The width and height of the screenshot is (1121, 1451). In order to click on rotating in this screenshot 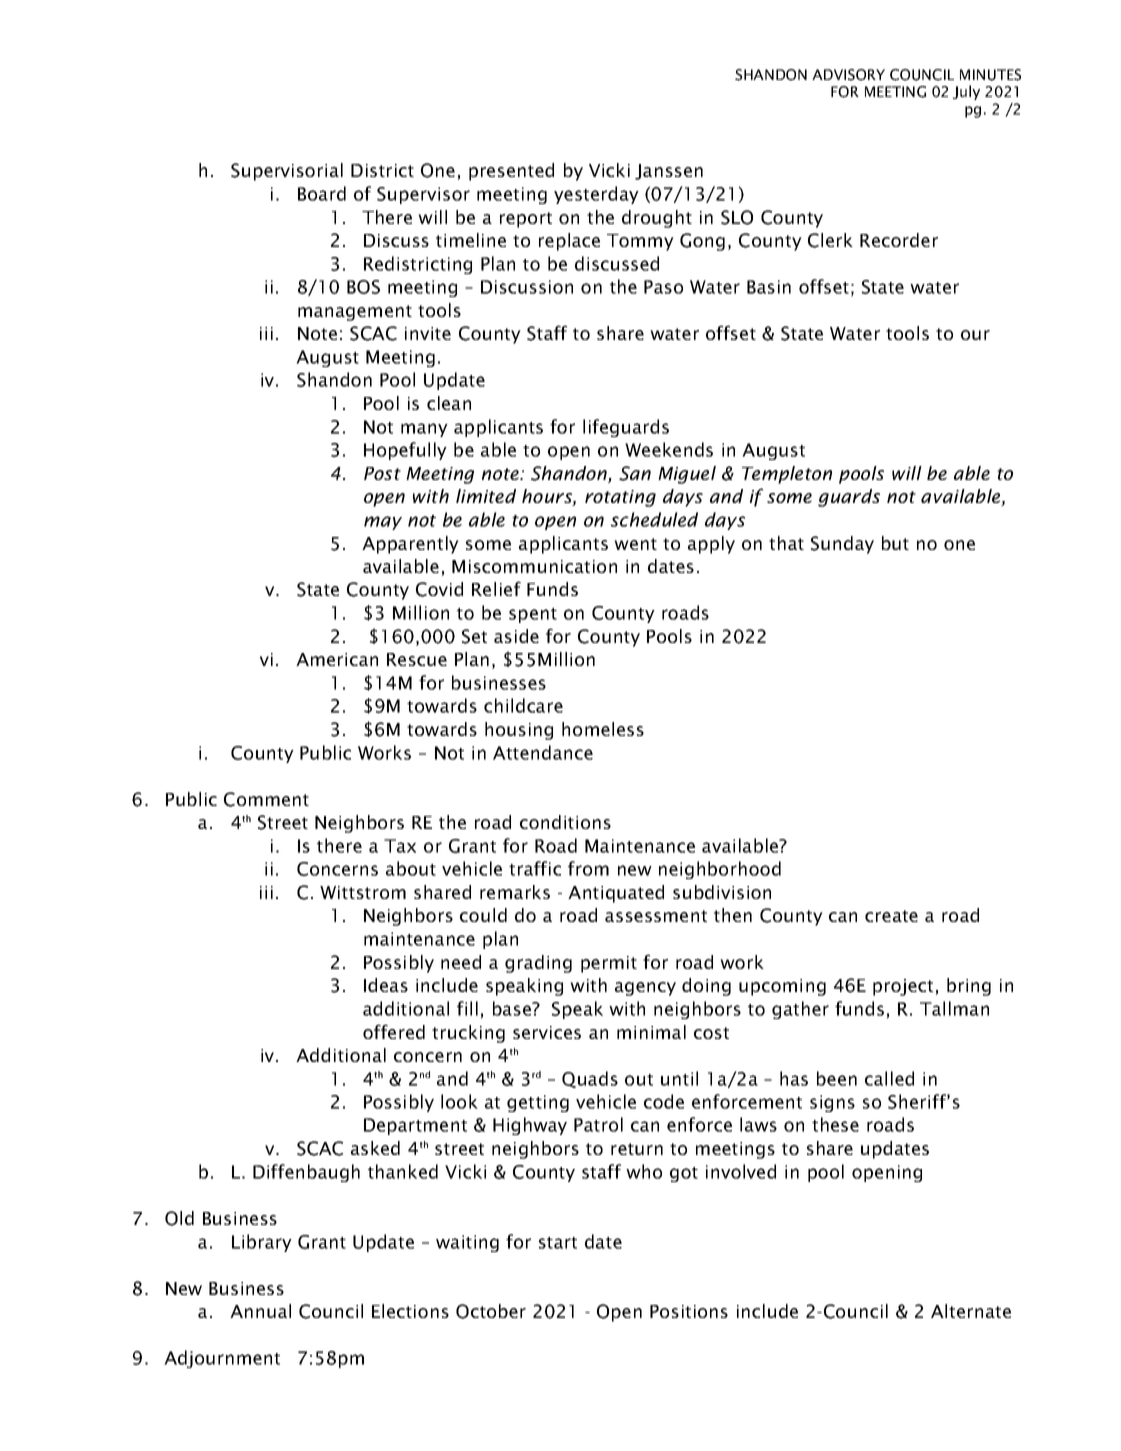, I will do `click(620, 498)`.
